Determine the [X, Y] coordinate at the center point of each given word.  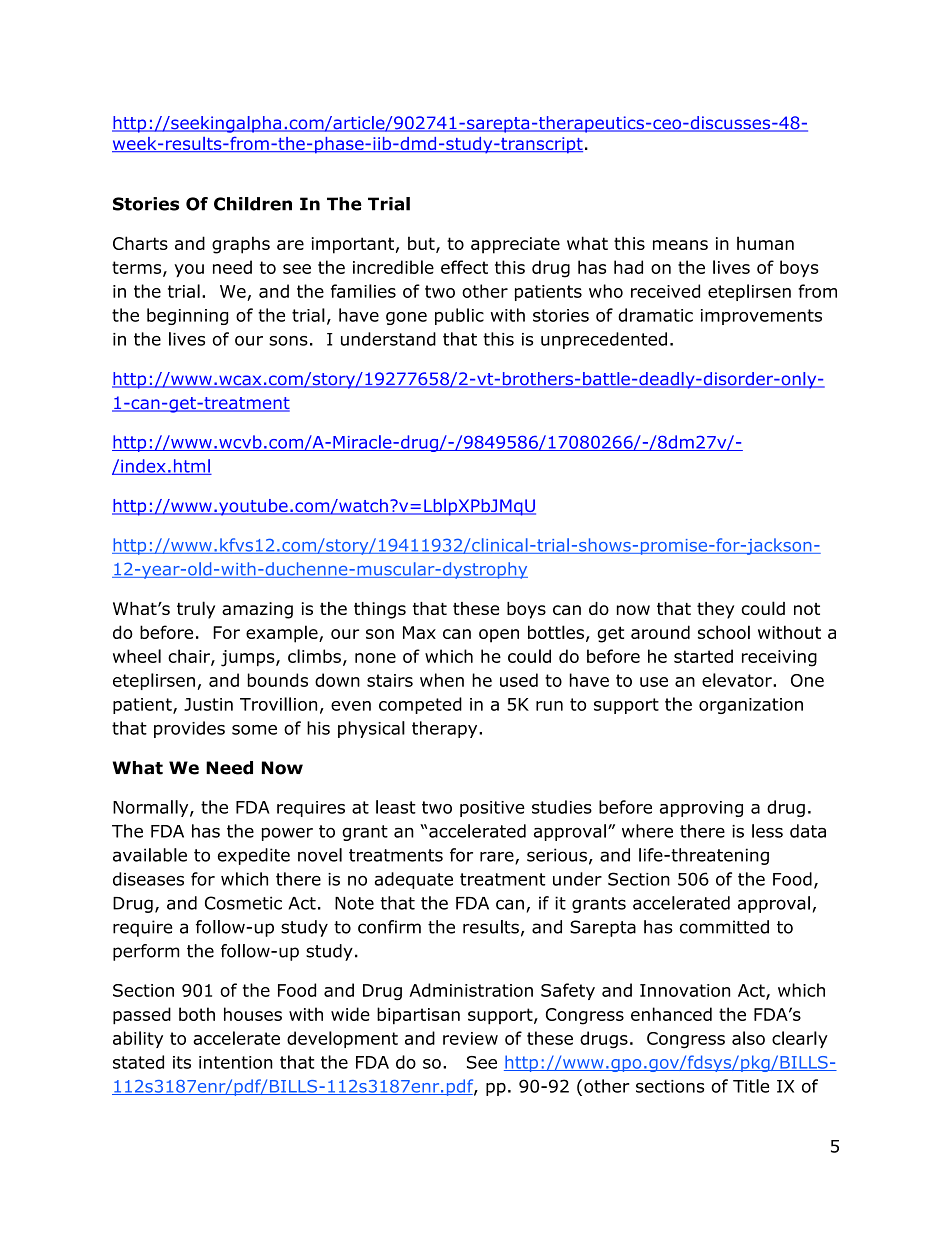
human [765, 243]
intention [236, 1062]
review [470, 1038]
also [748, 1038]
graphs [241, 245]
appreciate [515, 245]
